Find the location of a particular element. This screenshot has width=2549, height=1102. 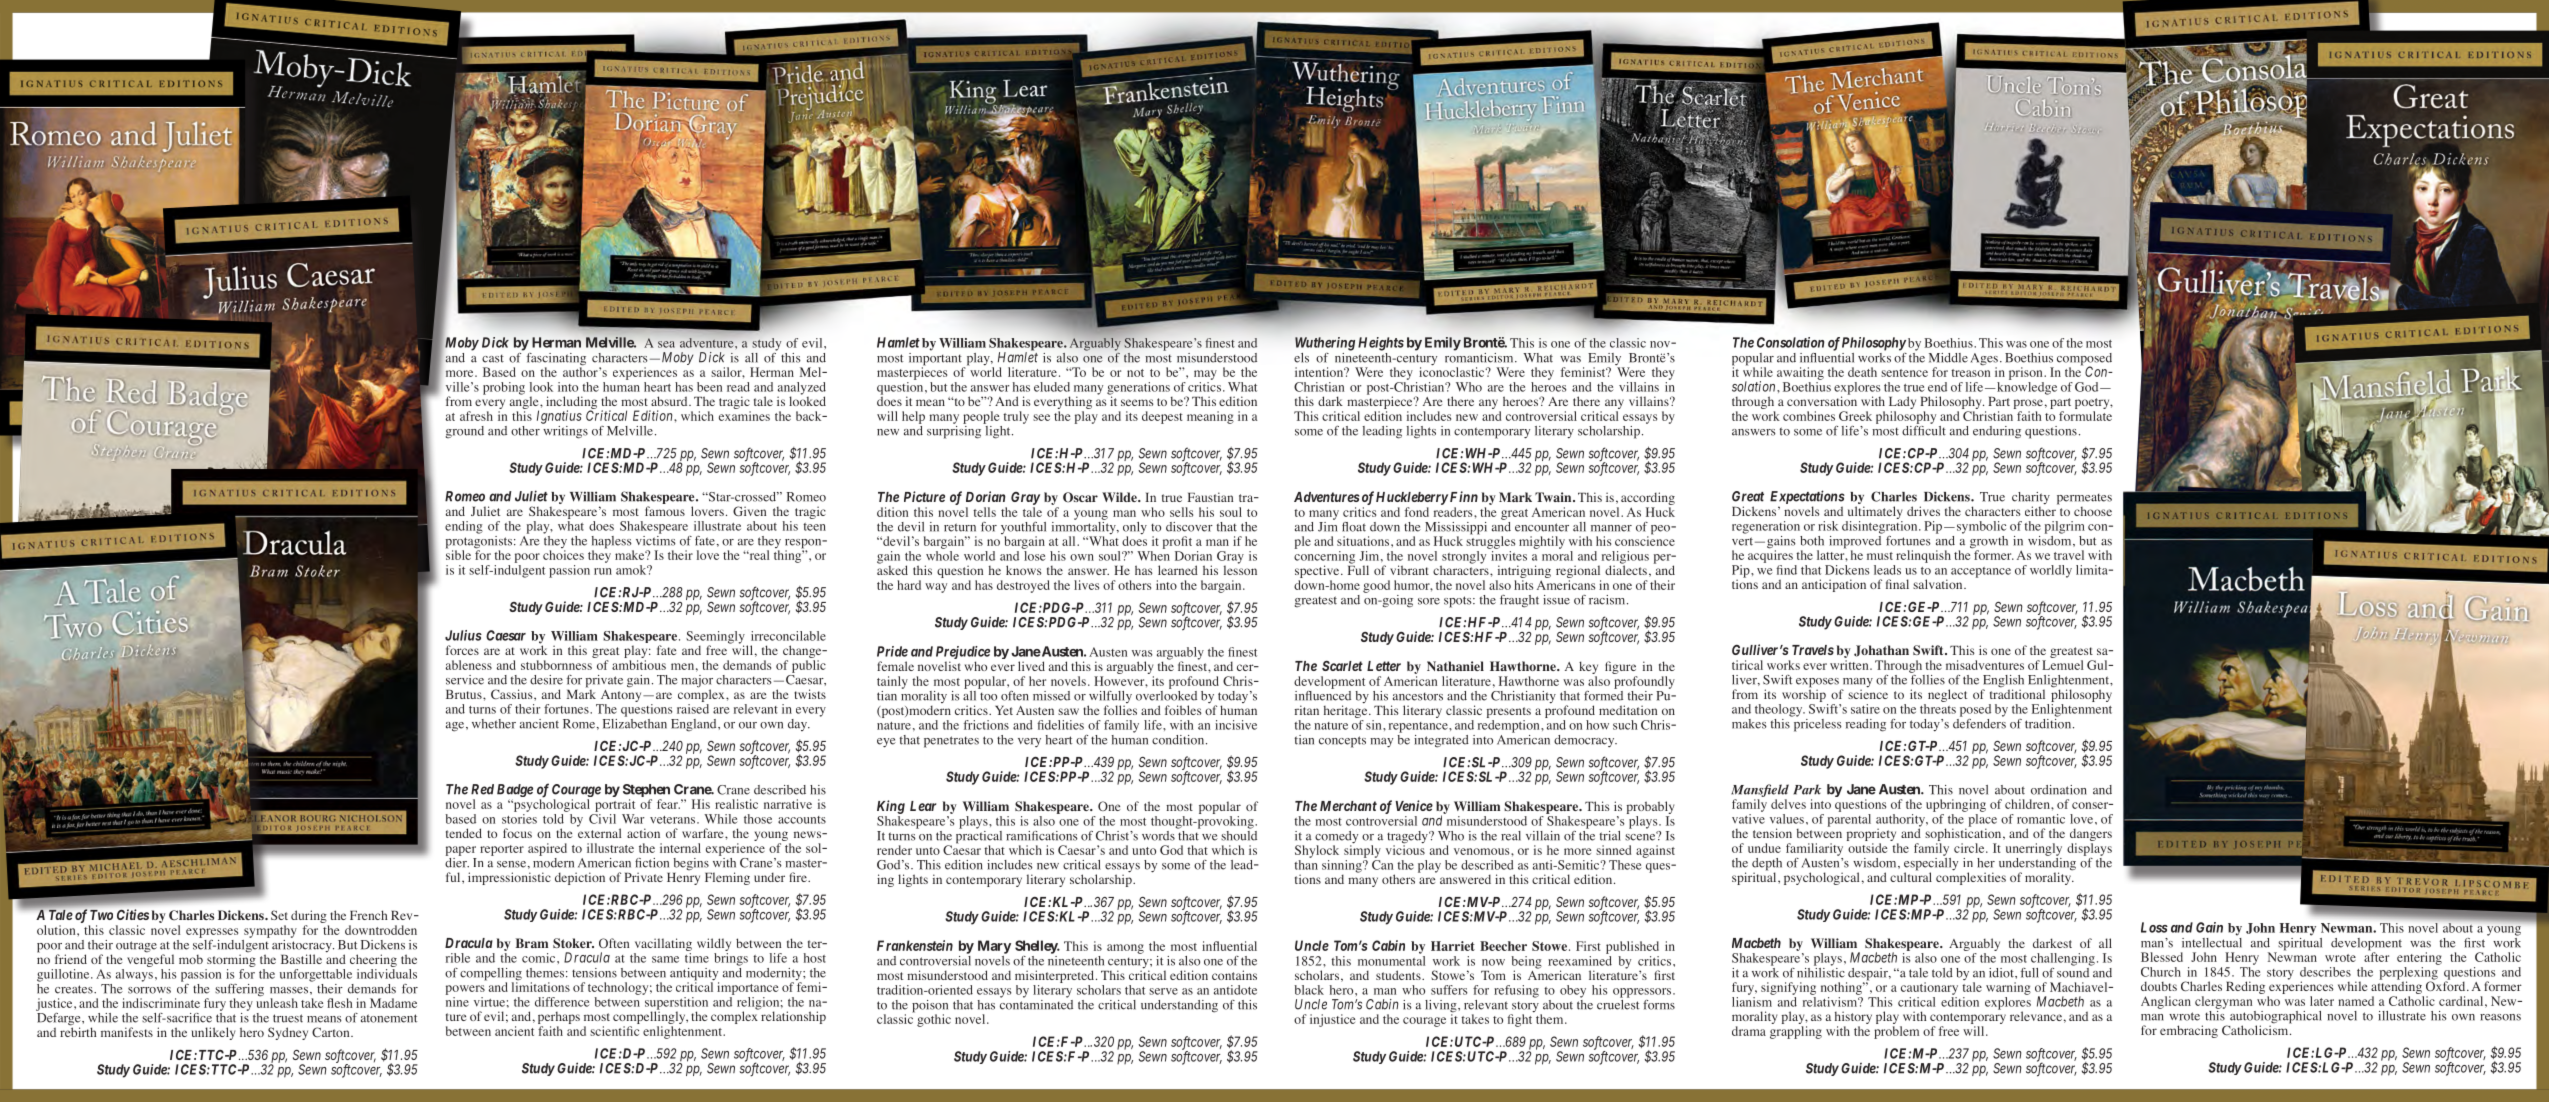

cast is located at coordinates (493, 358).
